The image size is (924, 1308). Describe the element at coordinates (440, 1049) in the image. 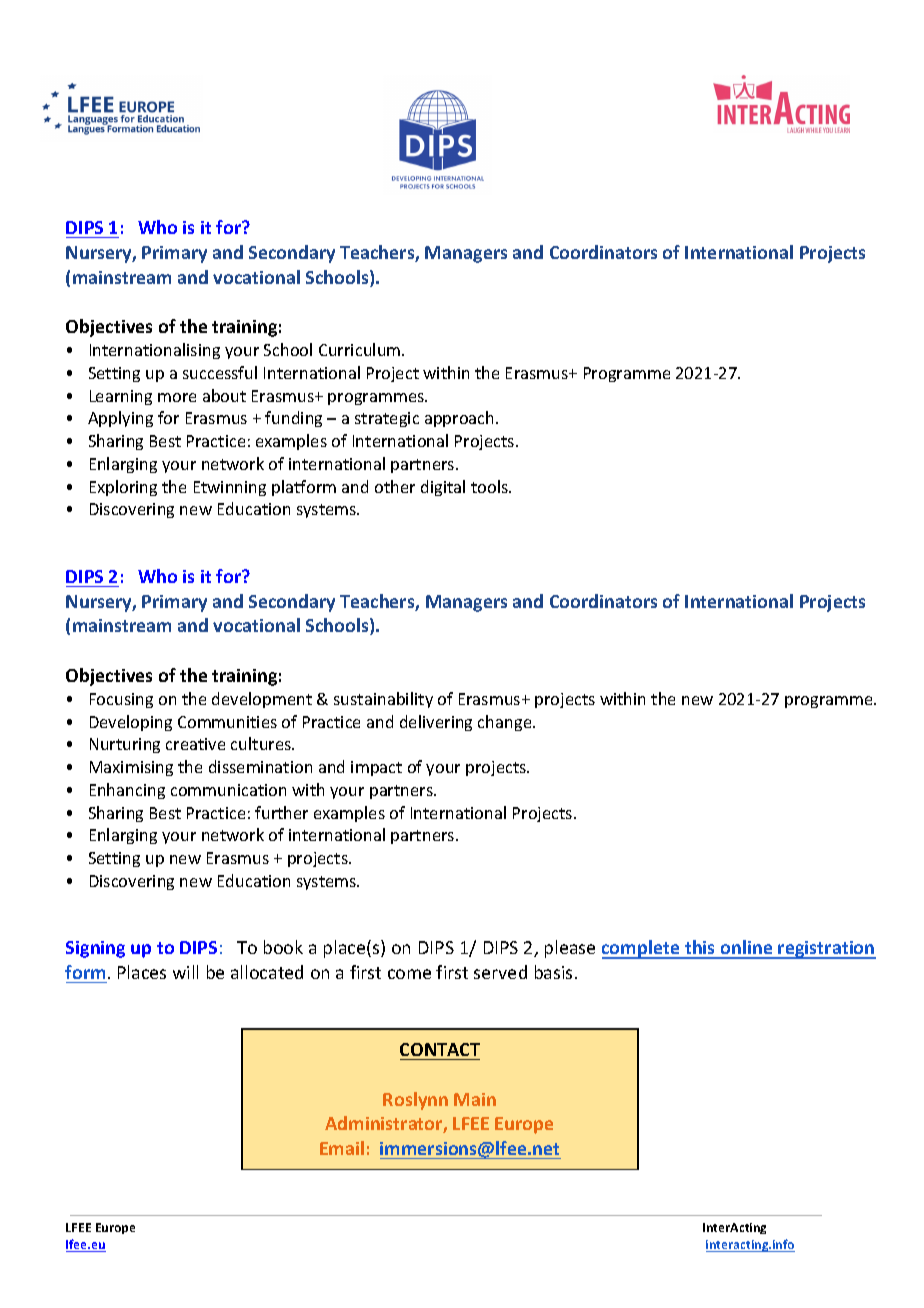

I see `CONTACT` at that location.
